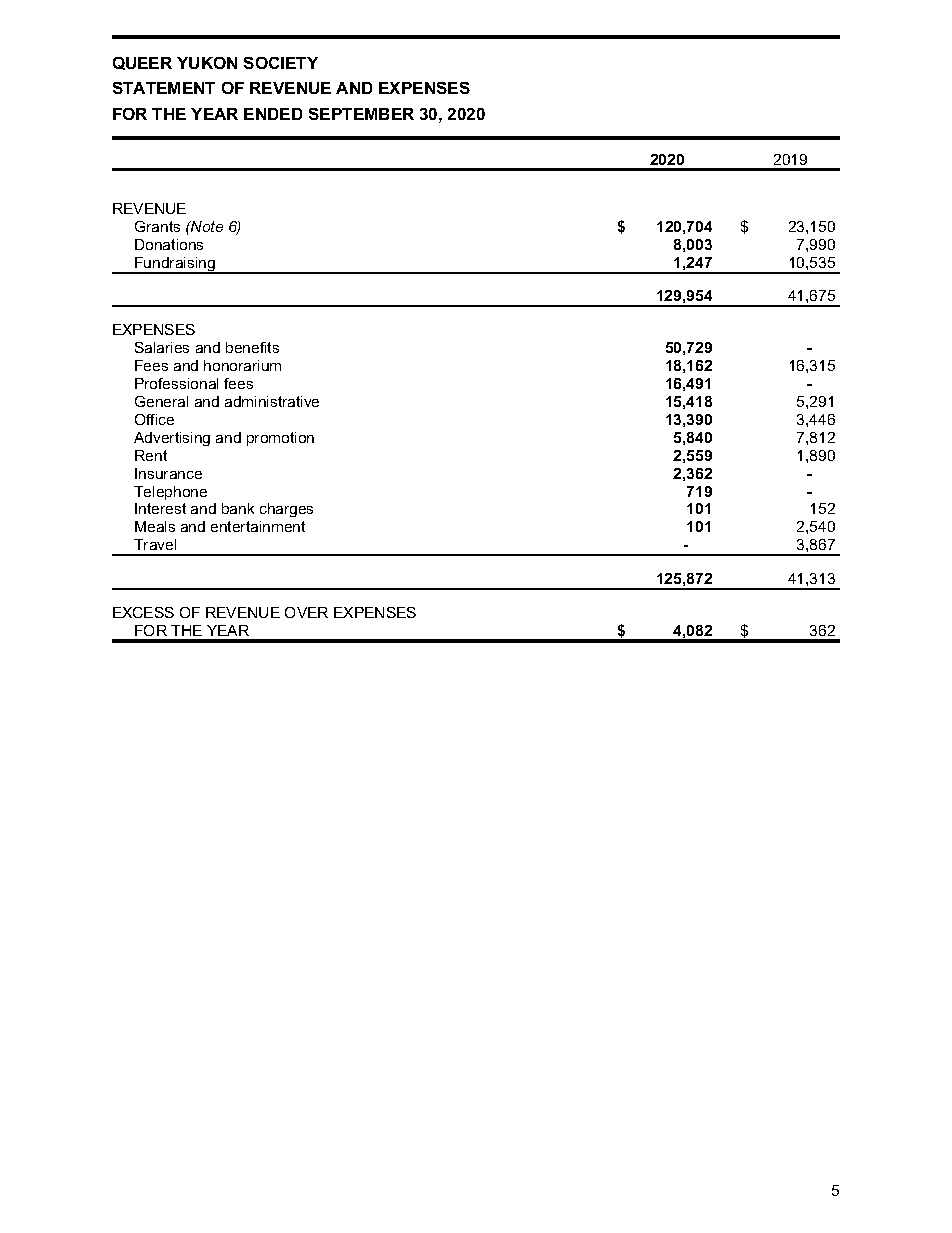  I want to click on benefits, so click(252, 347).
